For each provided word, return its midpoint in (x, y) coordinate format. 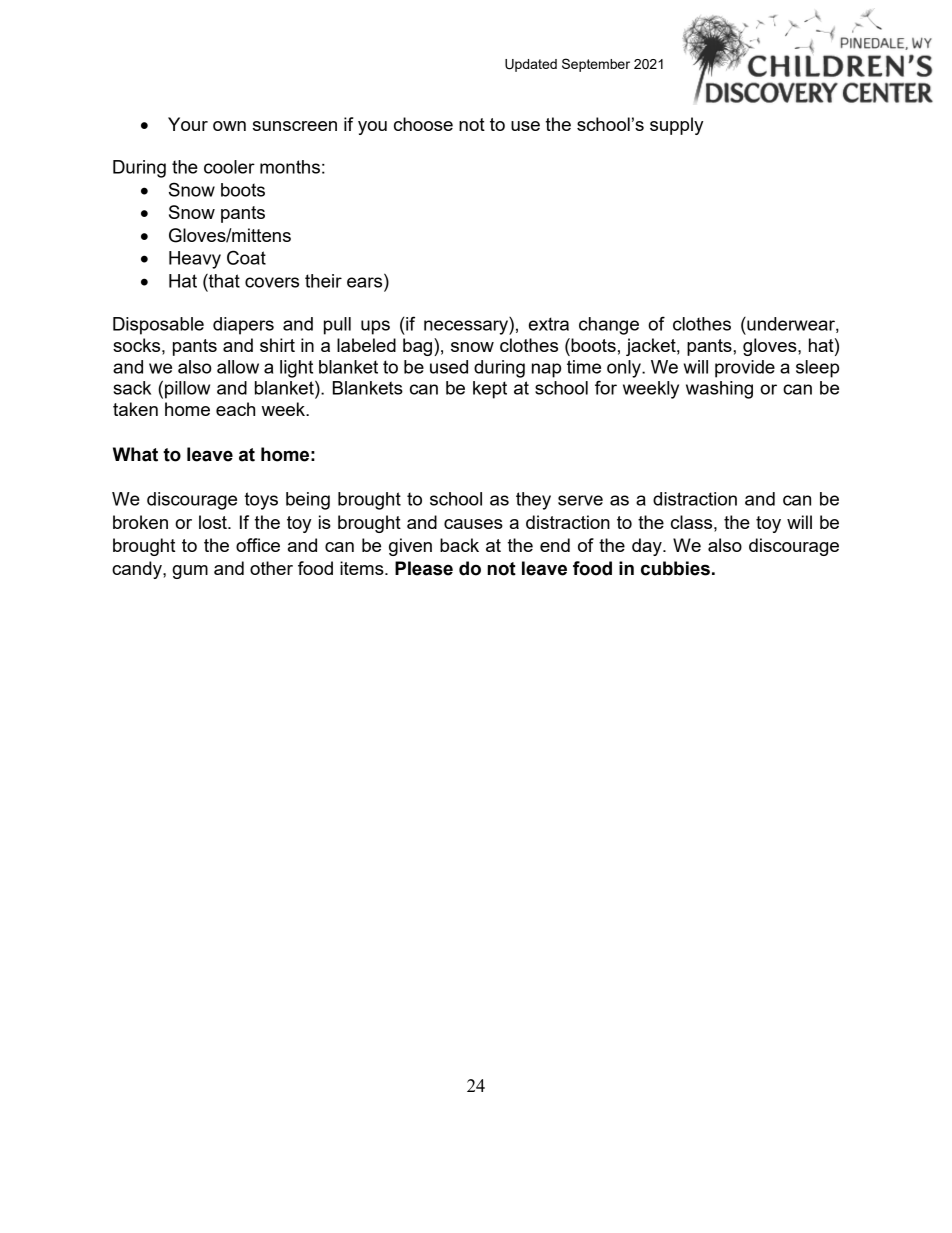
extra (549, 324)
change (609, 326)
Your (188, 124)
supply (676, 126)
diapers (243, 326)
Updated (531, 65)
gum (190, 572)
